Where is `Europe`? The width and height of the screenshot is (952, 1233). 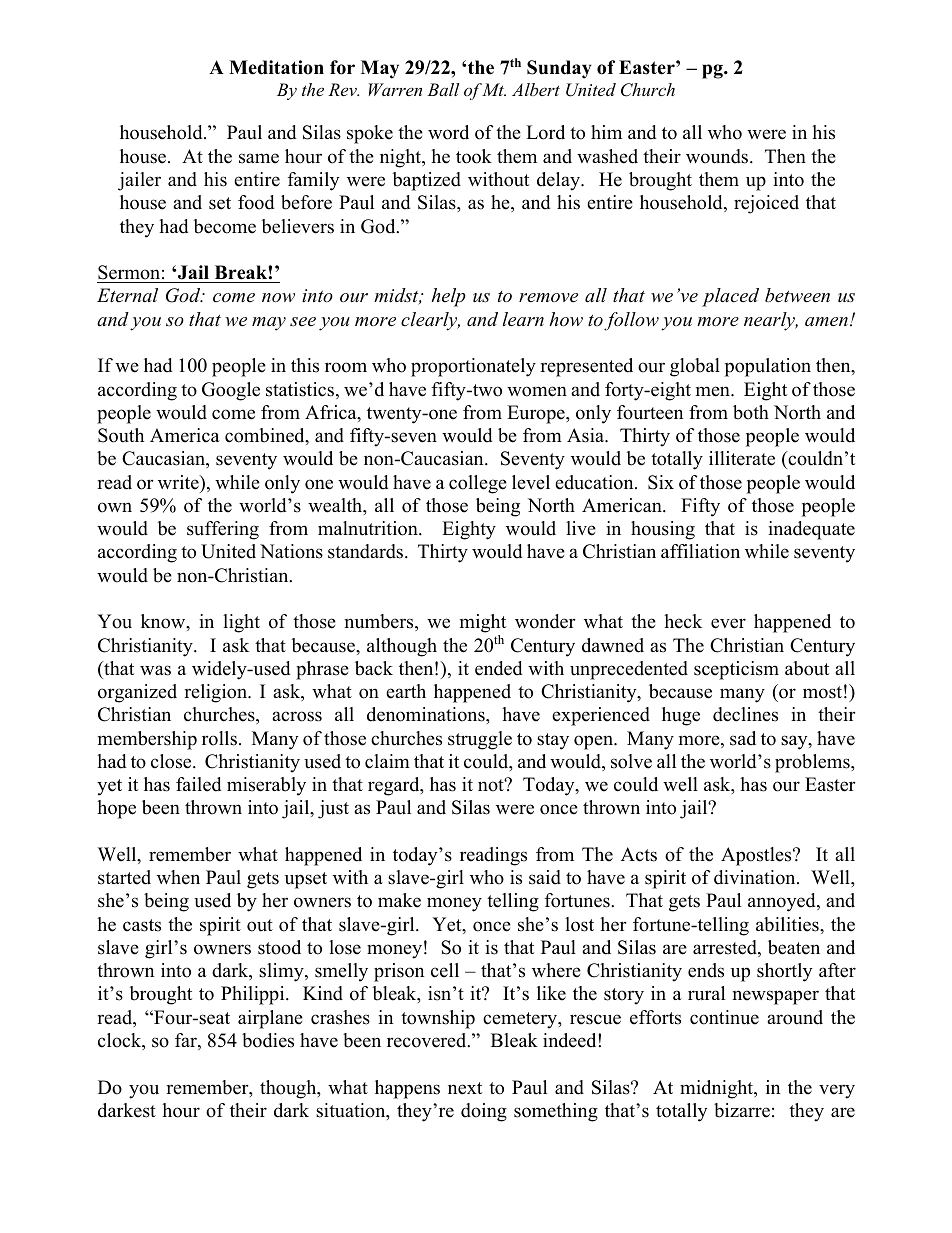 Europe is located at coordinates (537, 414).
